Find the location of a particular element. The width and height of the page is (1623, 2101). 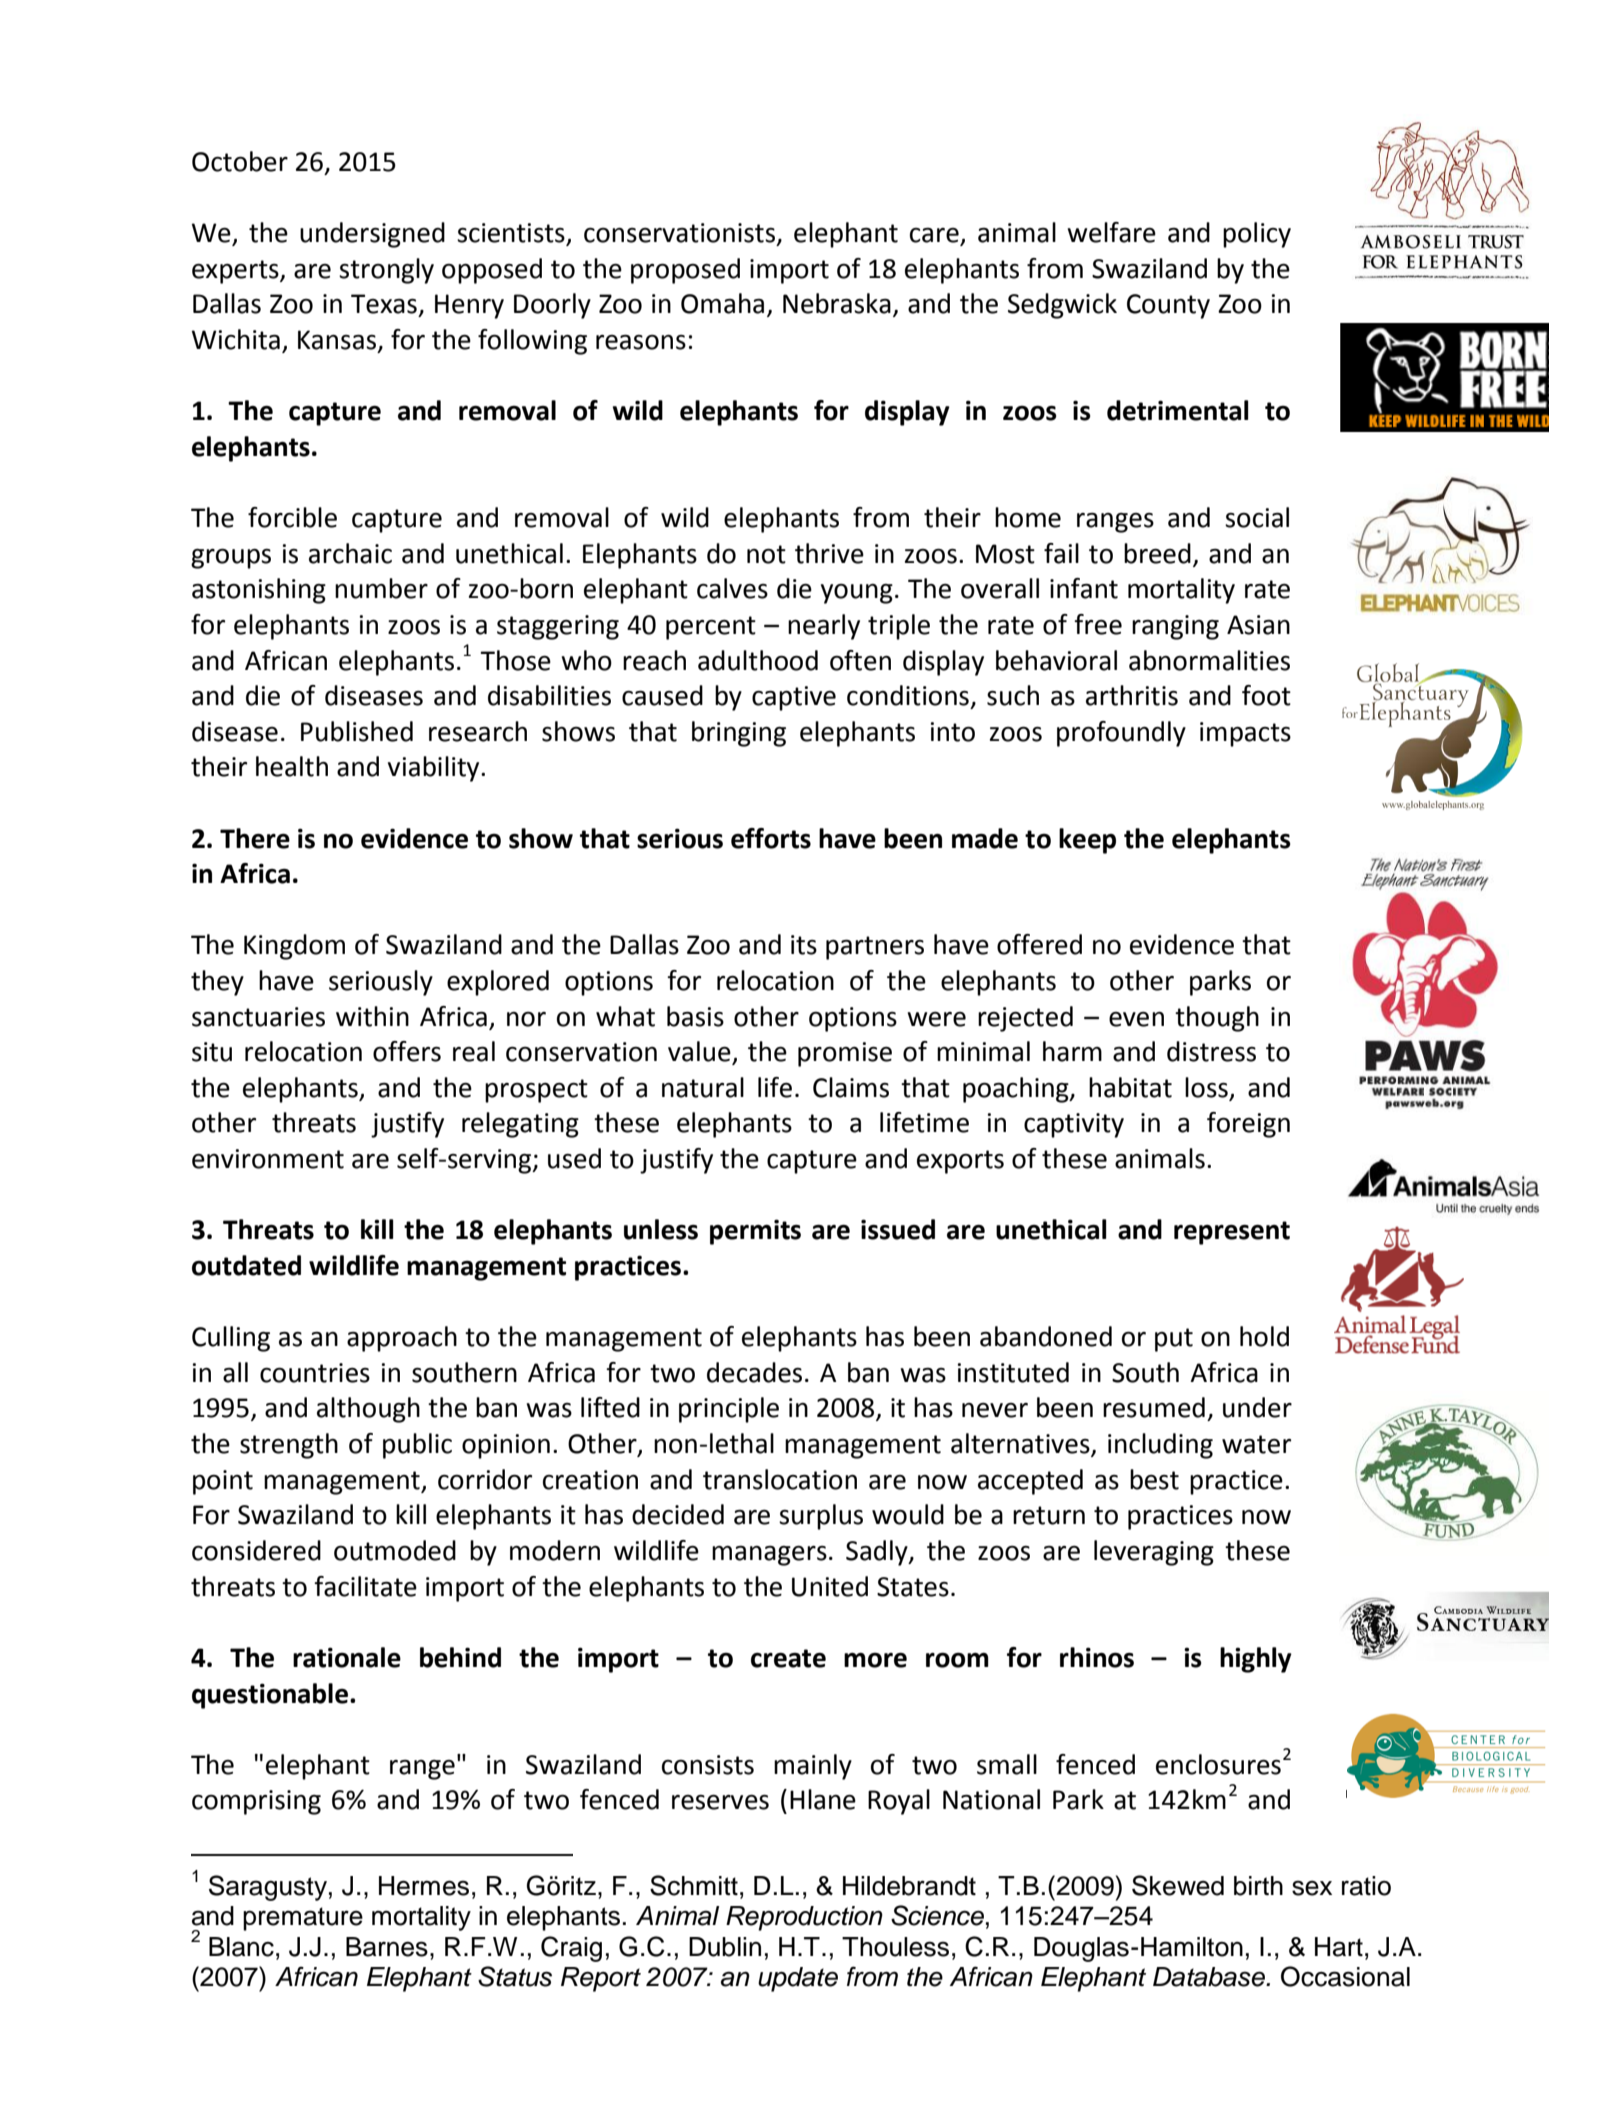

premature is located at coordinates (303, 1919).
